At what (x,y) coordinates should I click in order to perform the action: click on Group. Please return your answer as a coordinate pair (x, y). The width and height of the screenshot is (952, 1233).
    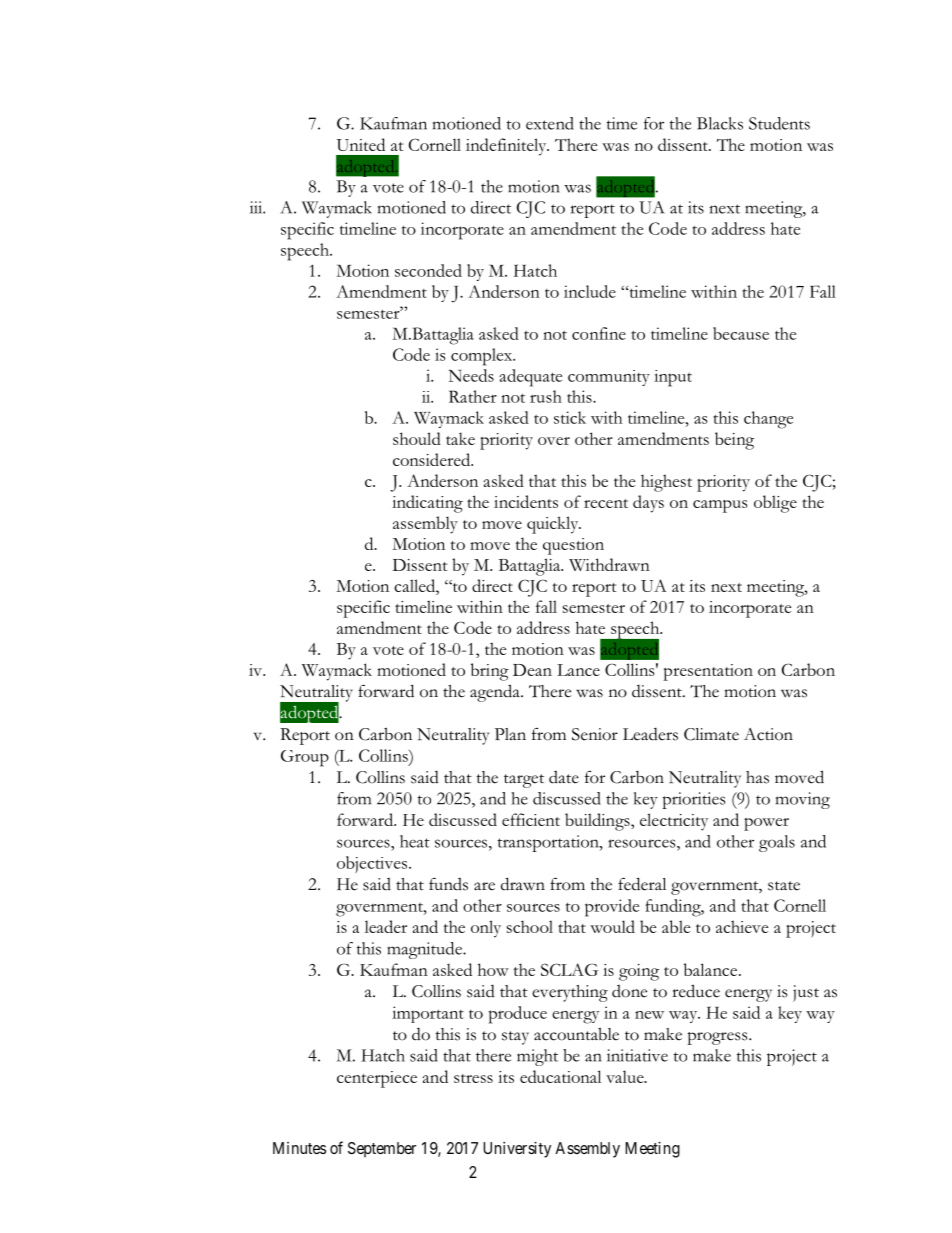
    Looking at the image, I should click on (305, 758).
